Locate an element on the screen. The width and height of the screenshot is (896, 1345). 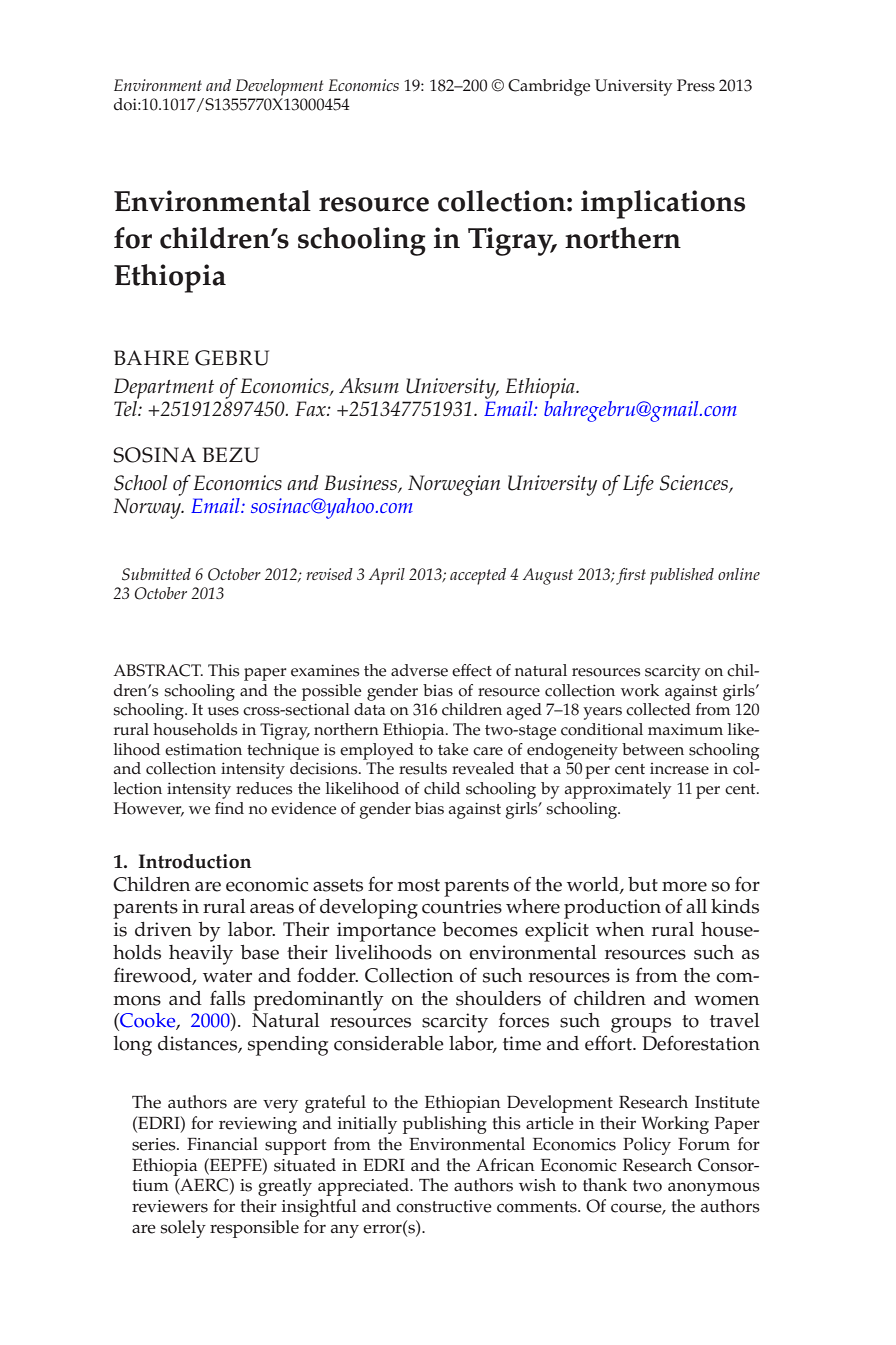
Life is located at coordinates (638, 485).
